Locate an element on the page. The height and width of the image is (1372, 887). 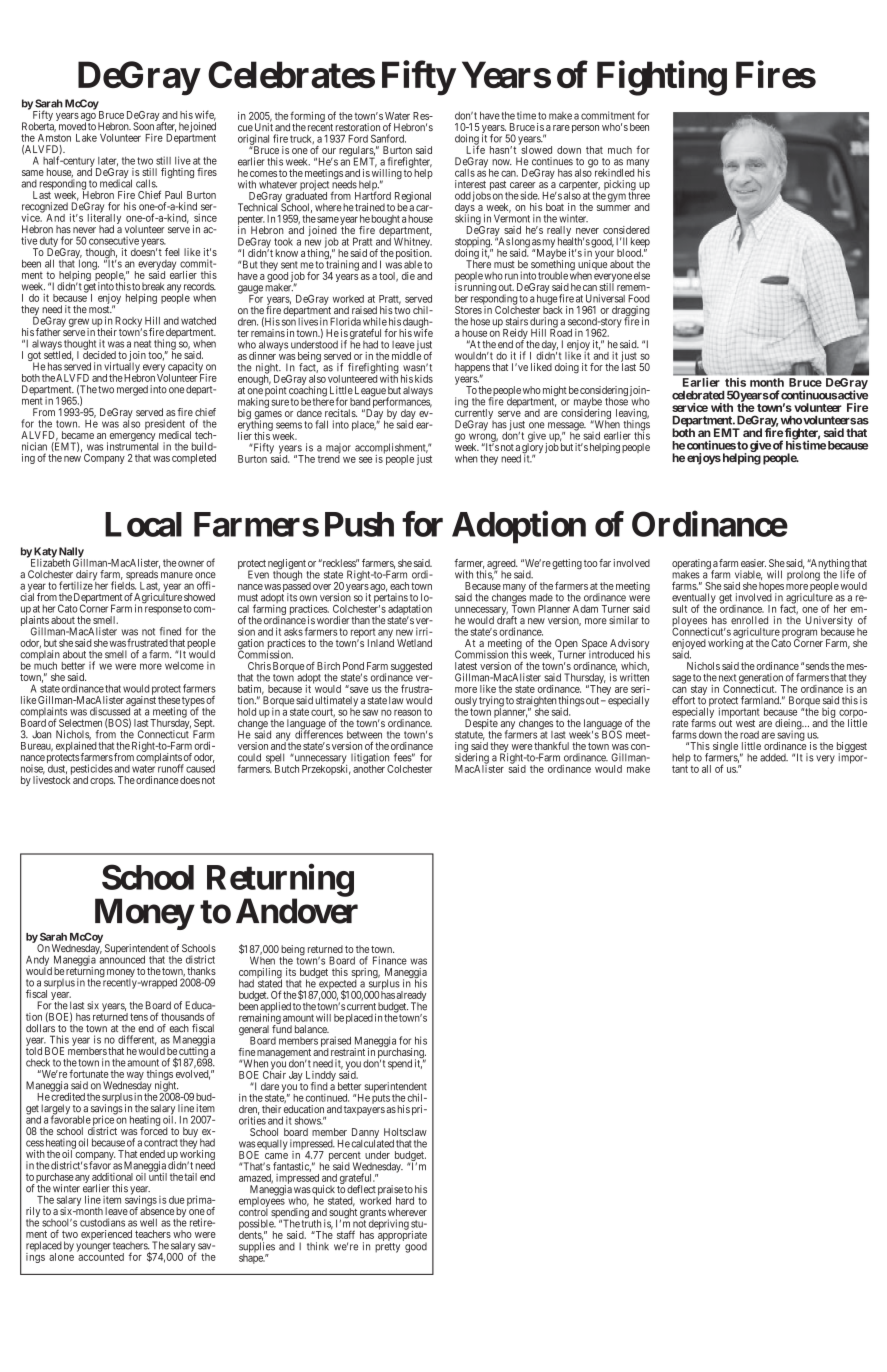
discussed is located at coordinates (110, 711).
